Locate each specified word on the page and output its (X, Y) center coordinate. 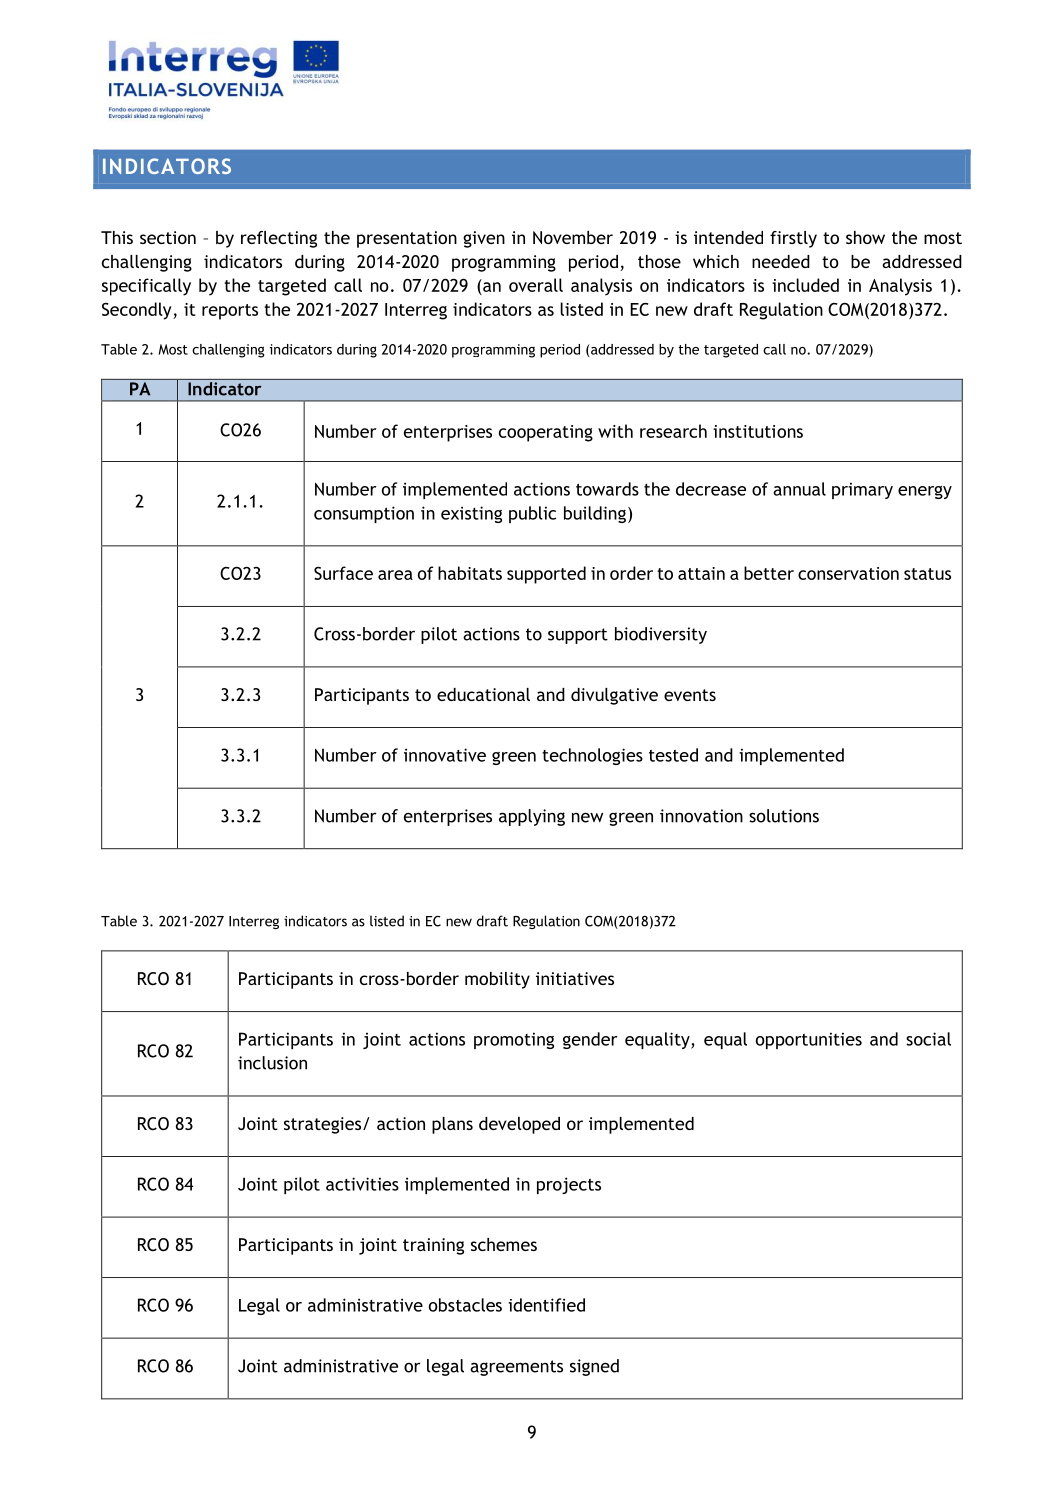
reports (230, 312)
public (532, 514)
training (433, 1246)
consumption (364, 514)
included (805, 285)
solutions (784, 816)
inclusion (272, 1063)
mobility (497, 980)
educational (483, 694)
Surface (343, 573)
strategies (324, 1125)
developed (519, 1125)
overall (536, 285)
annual (799, 489)
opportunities (809, 1040)
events (690, 695)
